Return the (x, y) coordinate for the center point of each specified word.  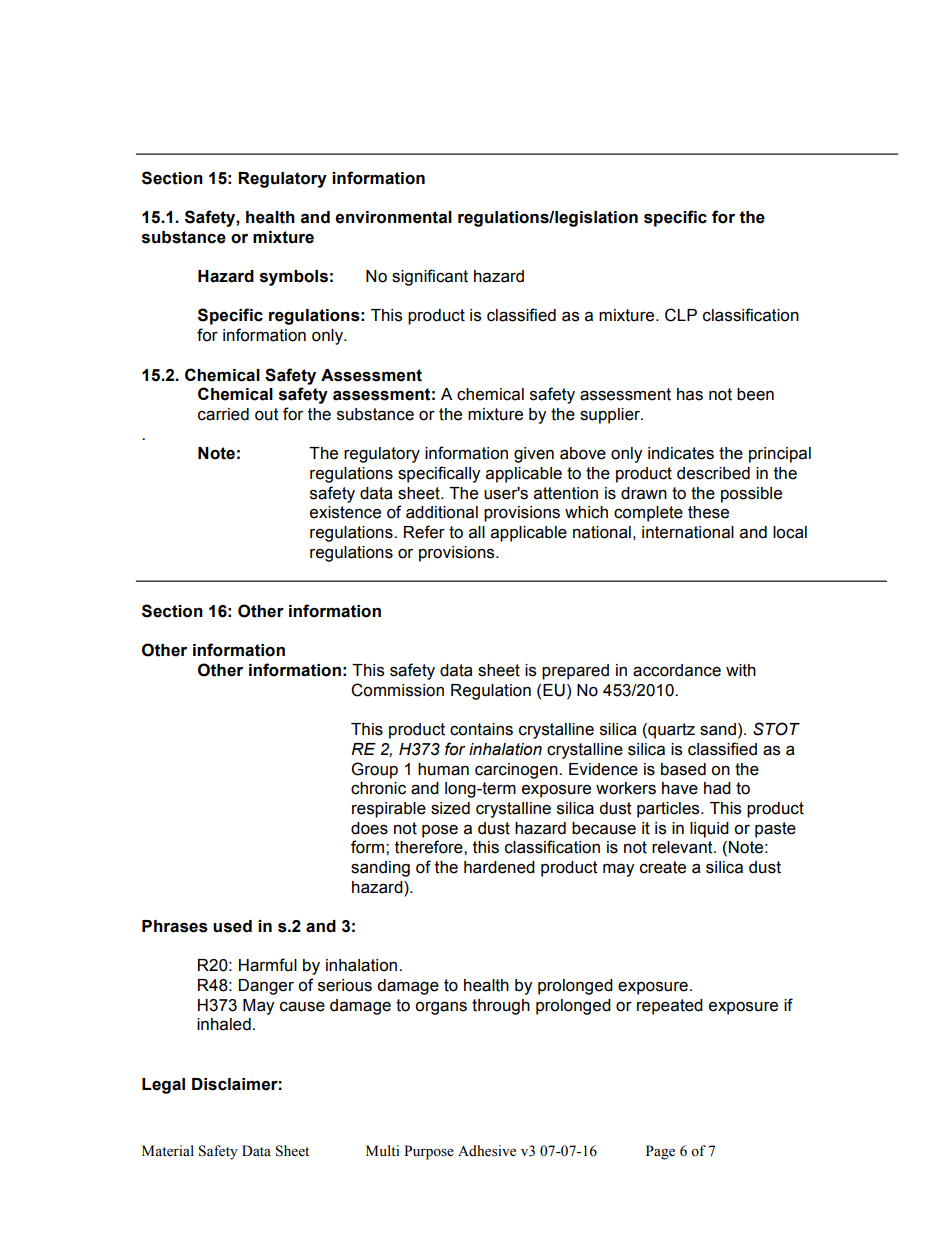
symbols (294, 278)
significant (430, 277)
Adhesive (487, 1151)
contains (481, 729)
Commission (397, 690)
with (741, 670)
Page (660, 1152)
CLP (681, 315)
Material (168, 1151)
